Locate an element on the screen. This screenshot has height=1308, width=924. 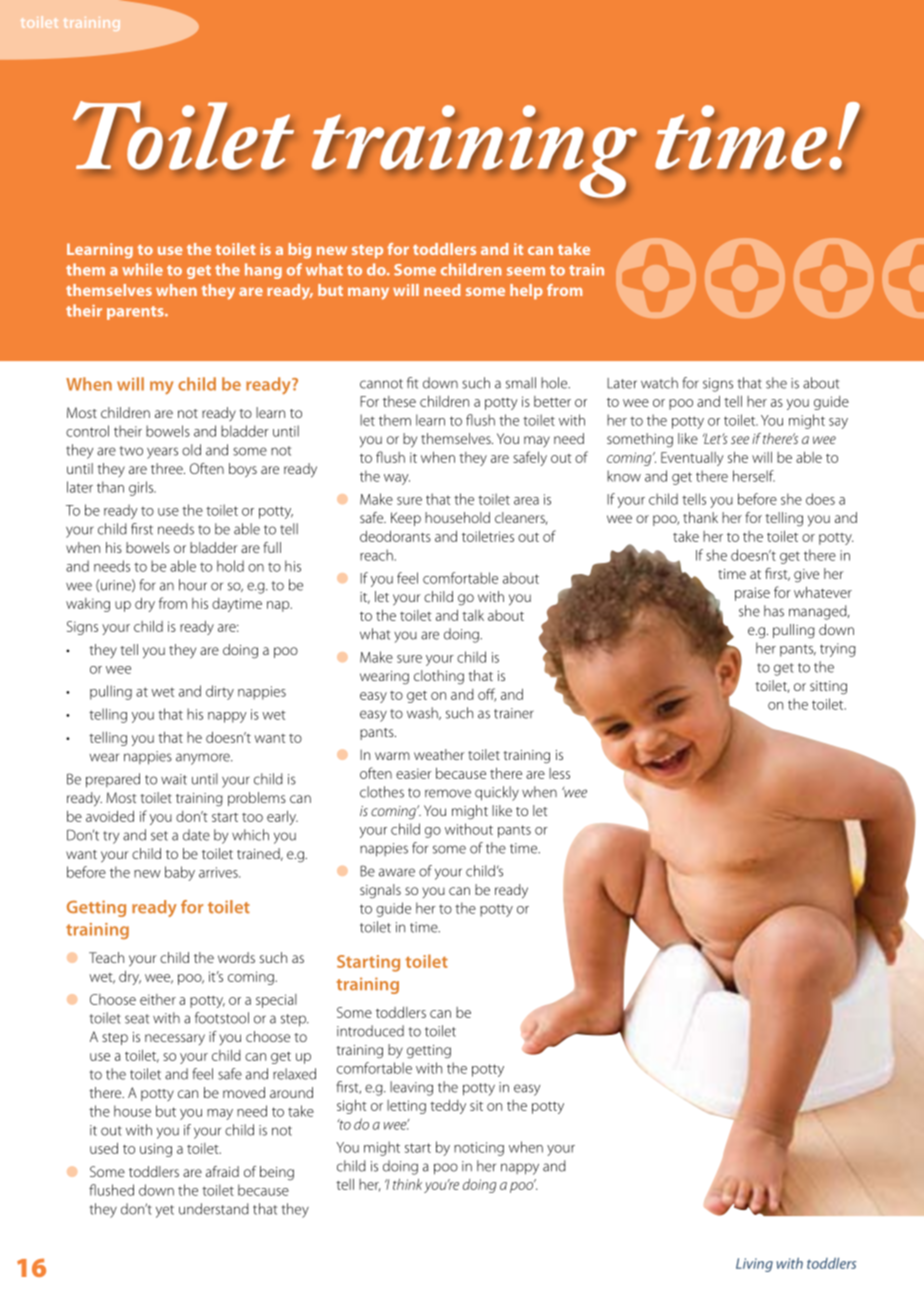
Living is located at coordinates (754, 1265).
